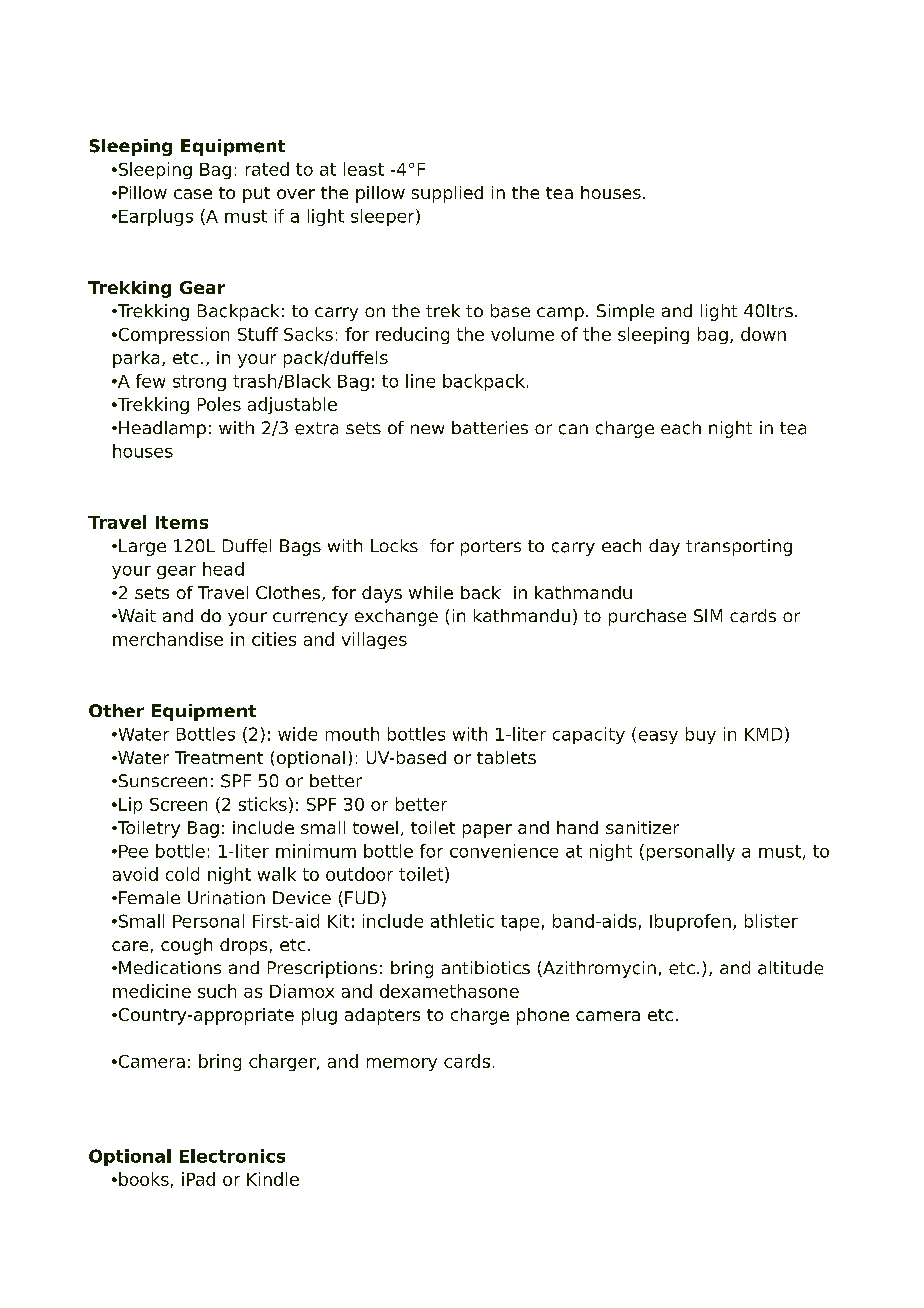  I want to click on Urination, so click(226, 898).
